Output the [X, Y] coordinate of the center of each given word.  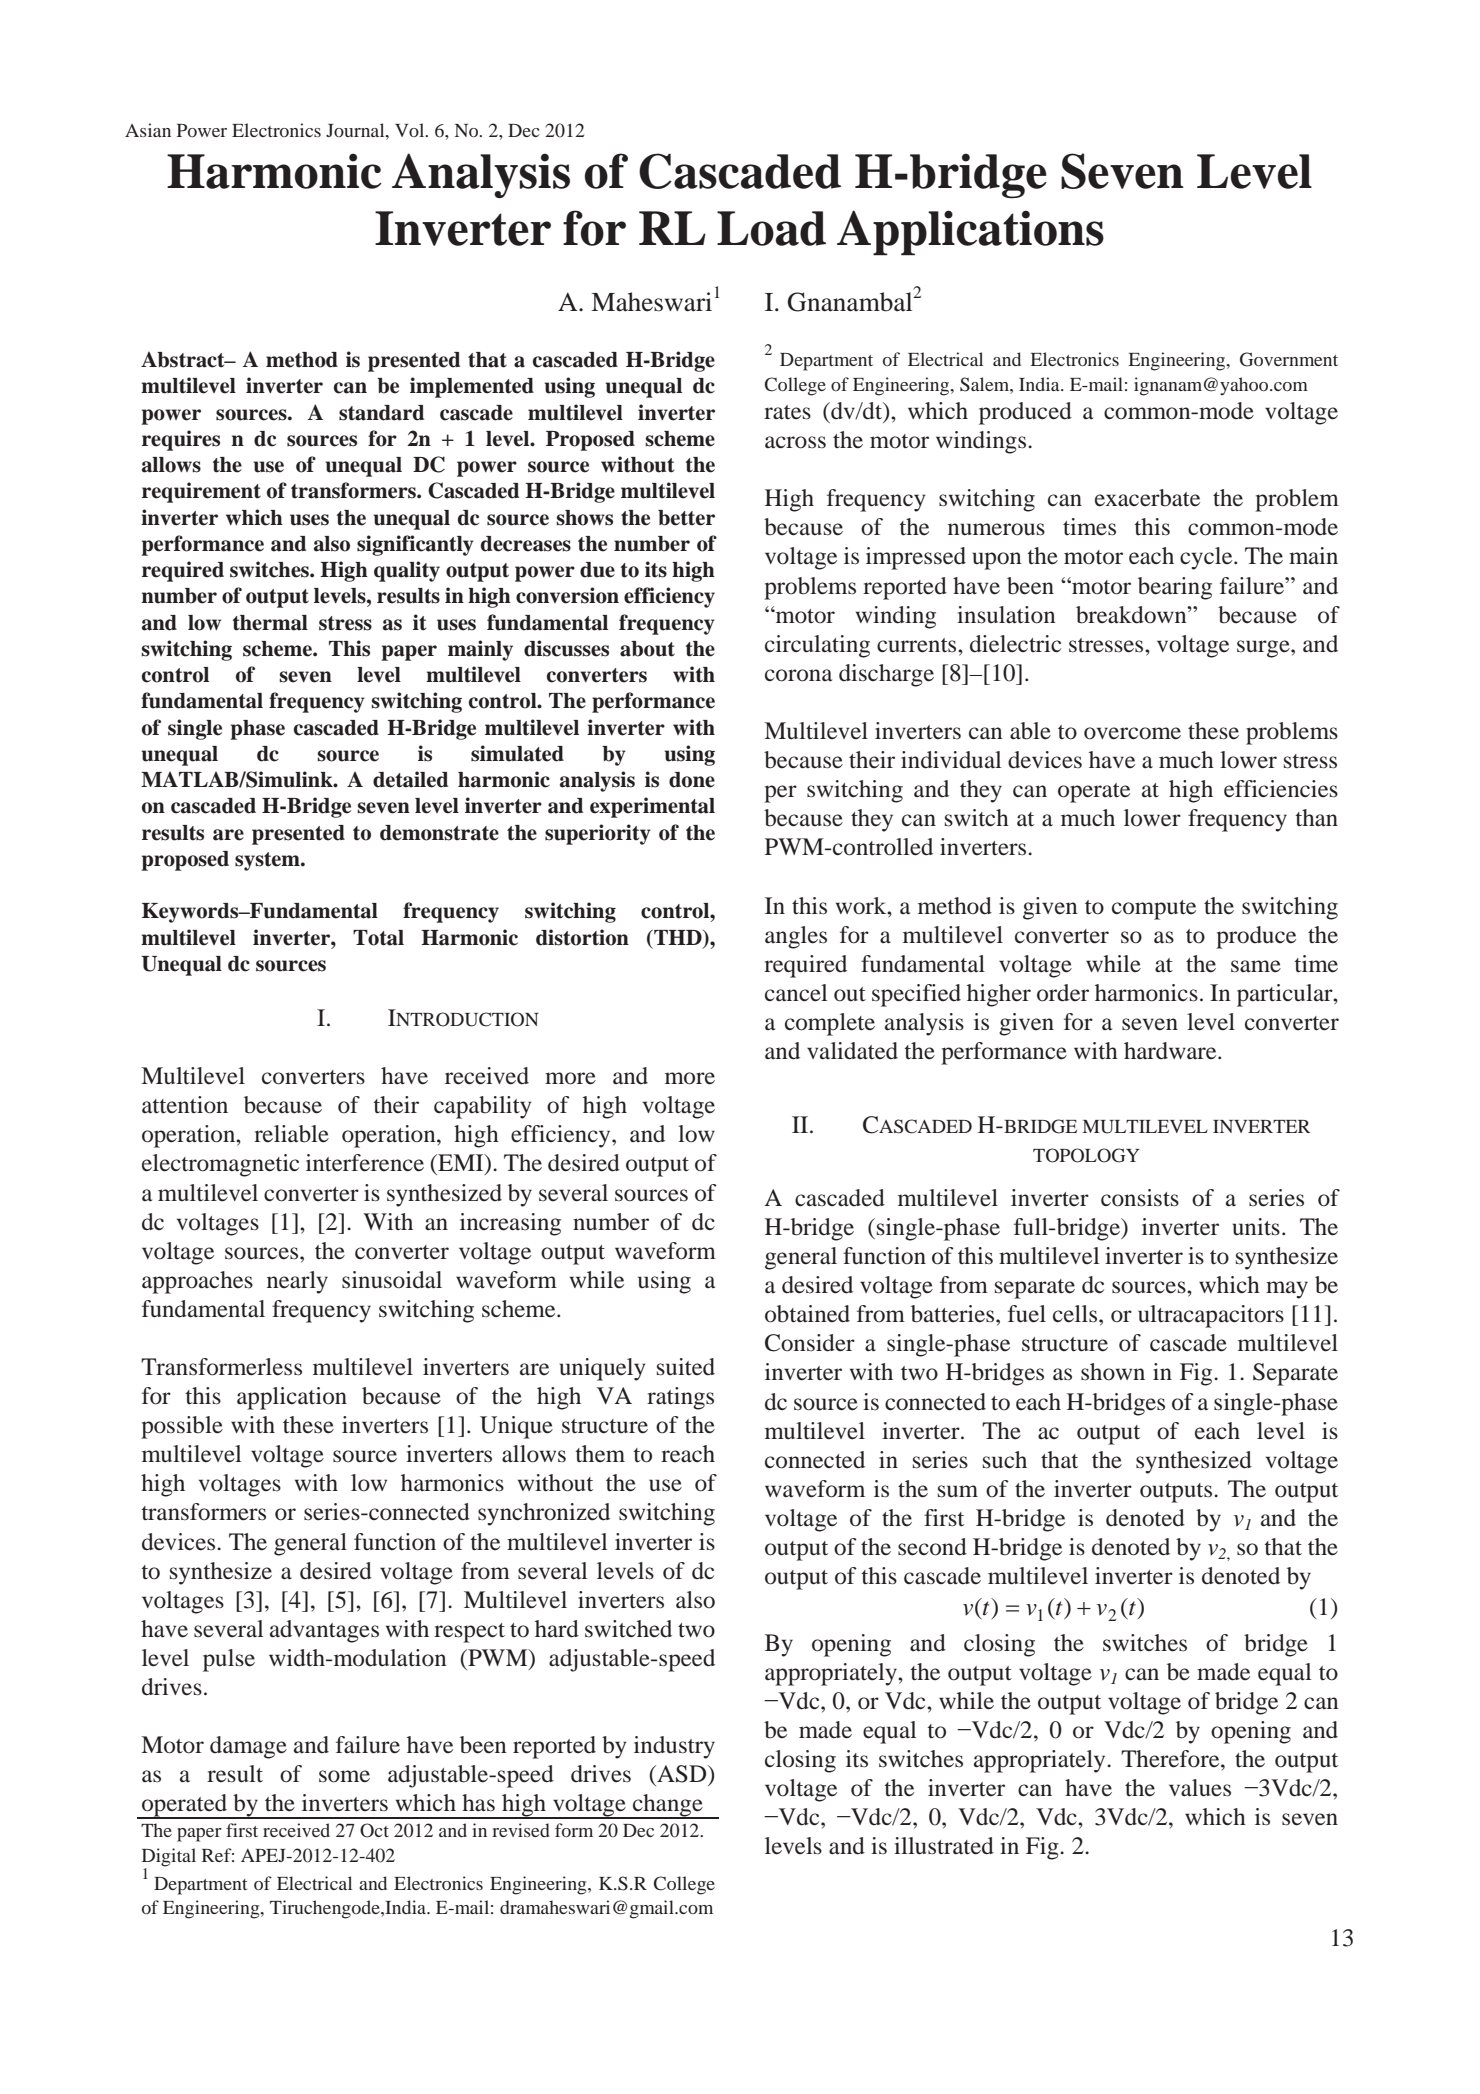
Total [378, 938]
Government [1289, 359]
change [668, 1806]
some [344, 1776]
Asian [148, 130]
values [1200, 1788]
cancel [796, 993]
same [1256, 966]
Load [771, 228]
